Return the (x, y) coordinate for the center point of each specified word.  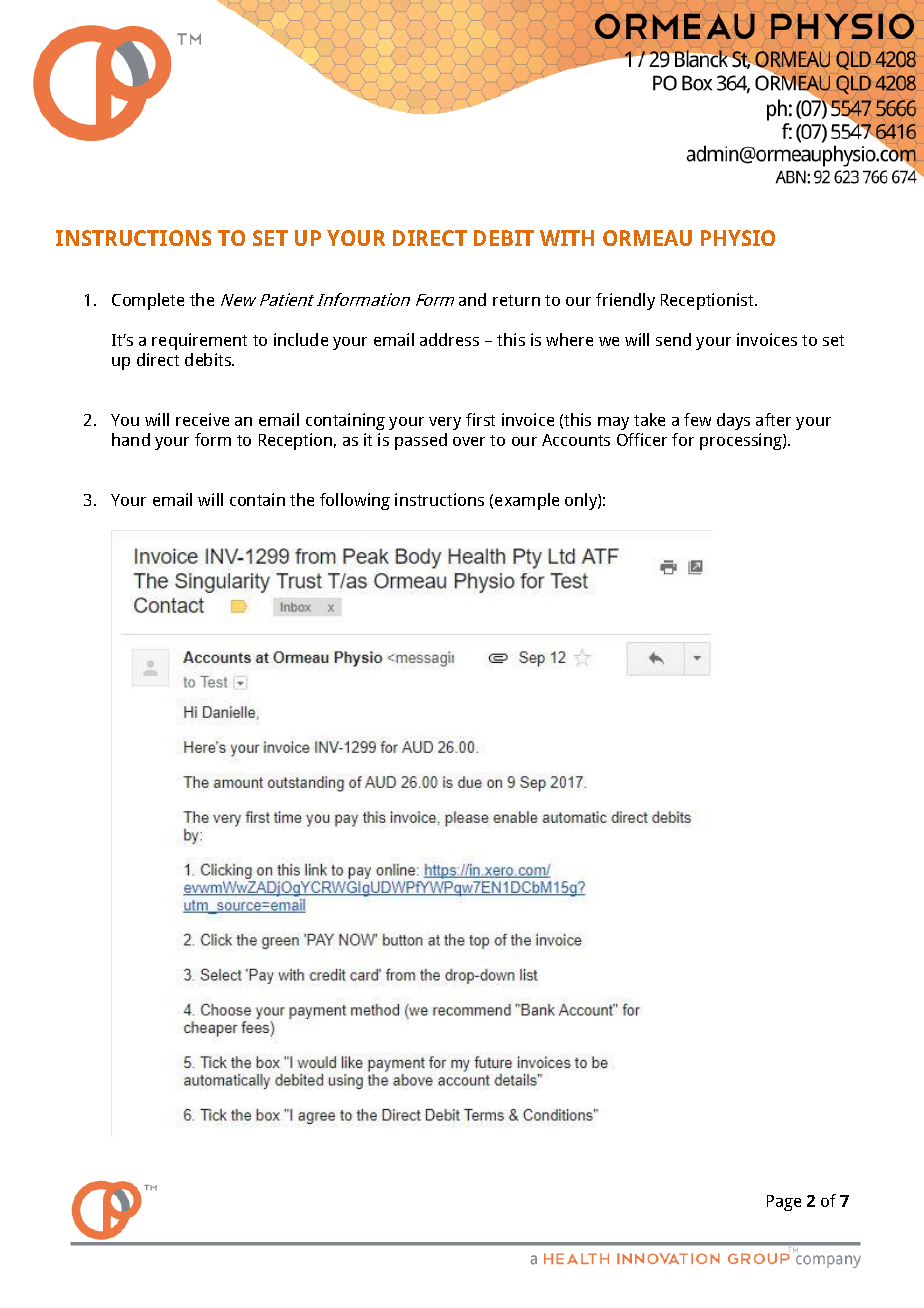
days (733, 421)
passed (421, 441)
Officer (642, 439)
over (469, 441)
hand (131, 439)
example (527, 501)
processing (742, 441)
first (480, 419)
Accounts (576, 440)
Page (784, 1203)
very (445, 423)
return (516, 300)
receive (202, 419)
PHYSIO (738, 238)
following (355, 501)
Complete (148, 301)
